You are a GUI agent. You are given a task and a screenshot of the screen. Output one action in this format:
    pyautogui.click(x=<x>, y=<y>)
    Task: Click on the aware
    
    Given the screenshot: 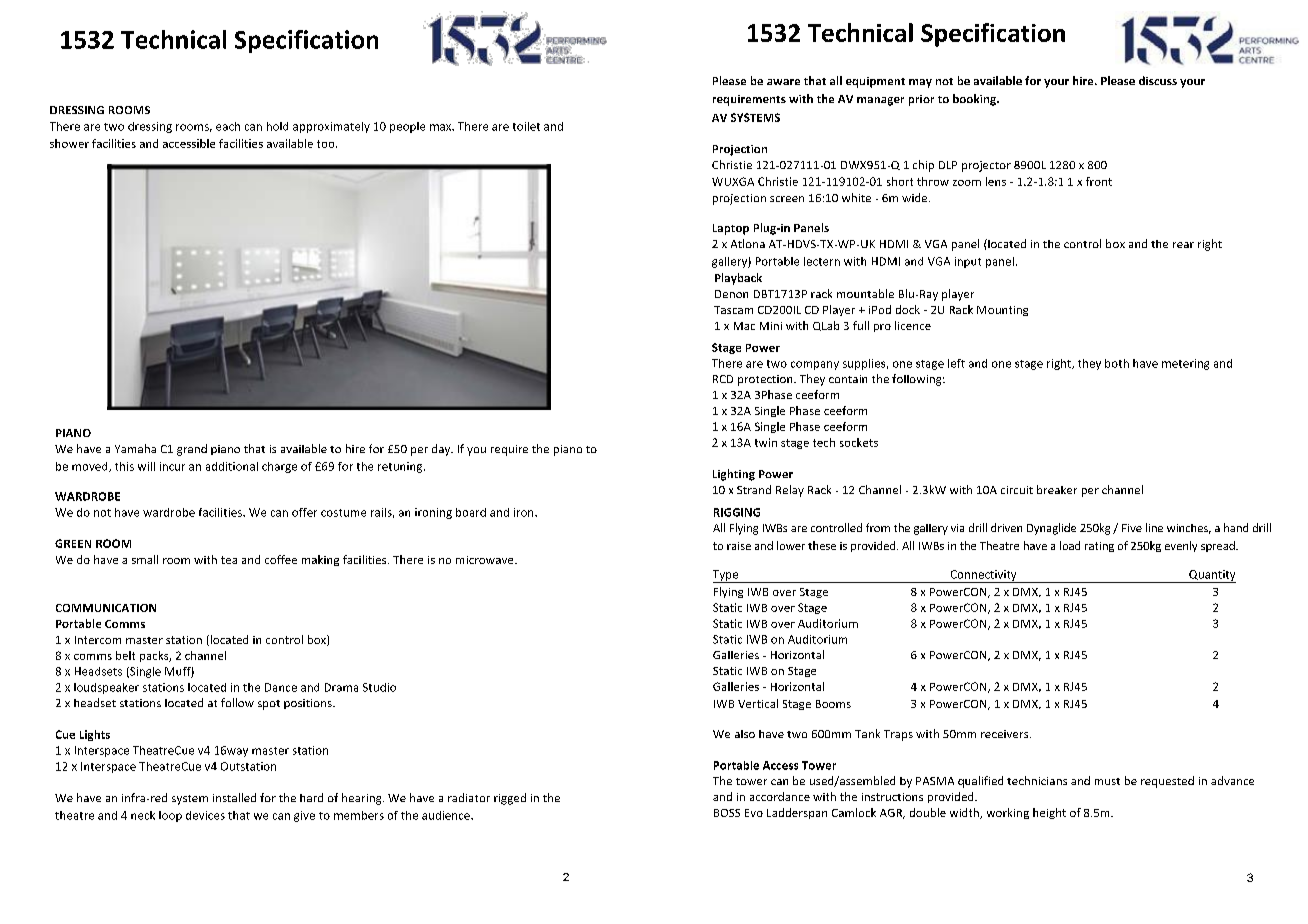 What is the action you would take?
    pyautogui.click(x=783, y=82)
